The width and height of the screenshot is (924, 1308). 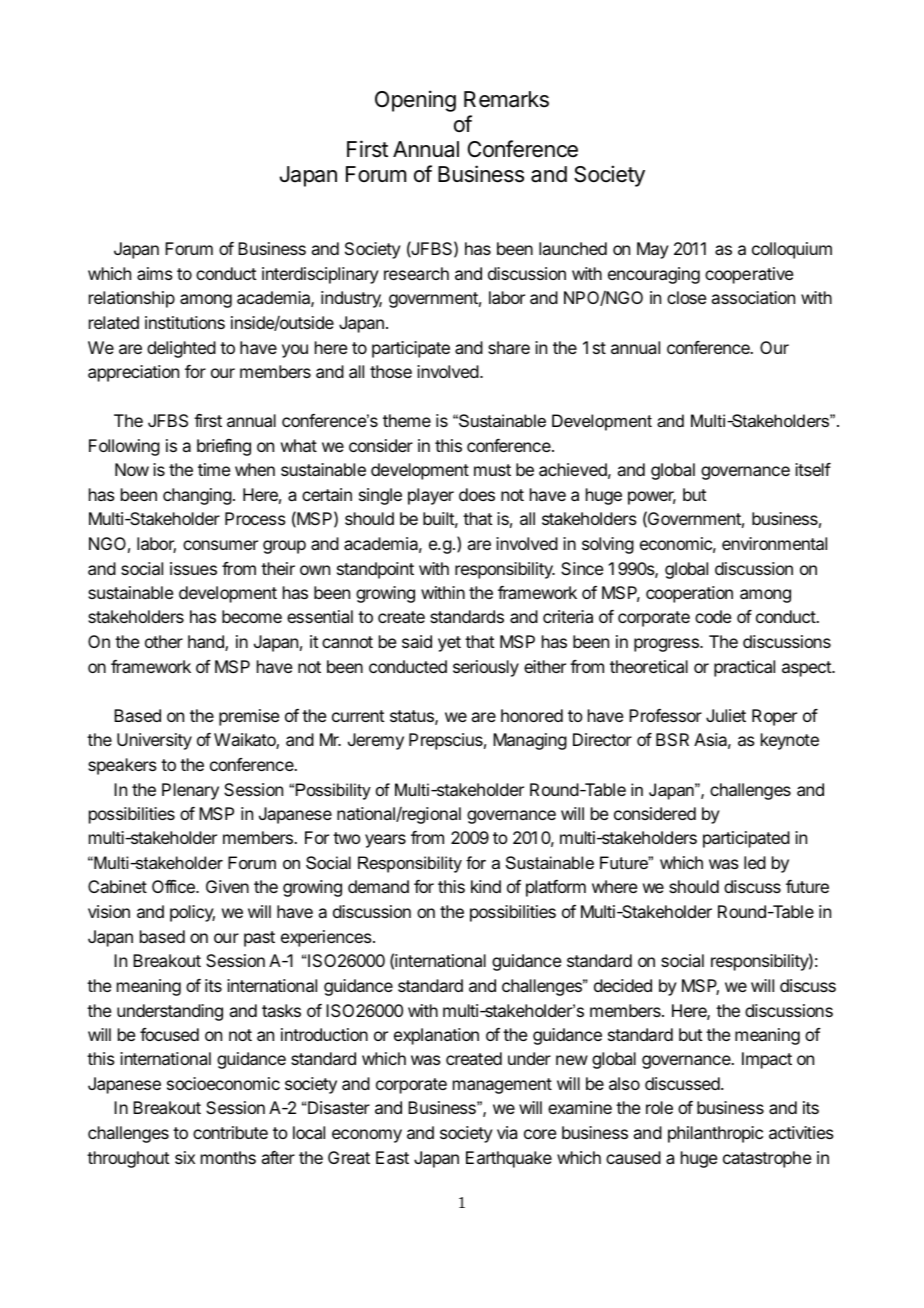 I want to click on hand, so click(x=207, y=643).
